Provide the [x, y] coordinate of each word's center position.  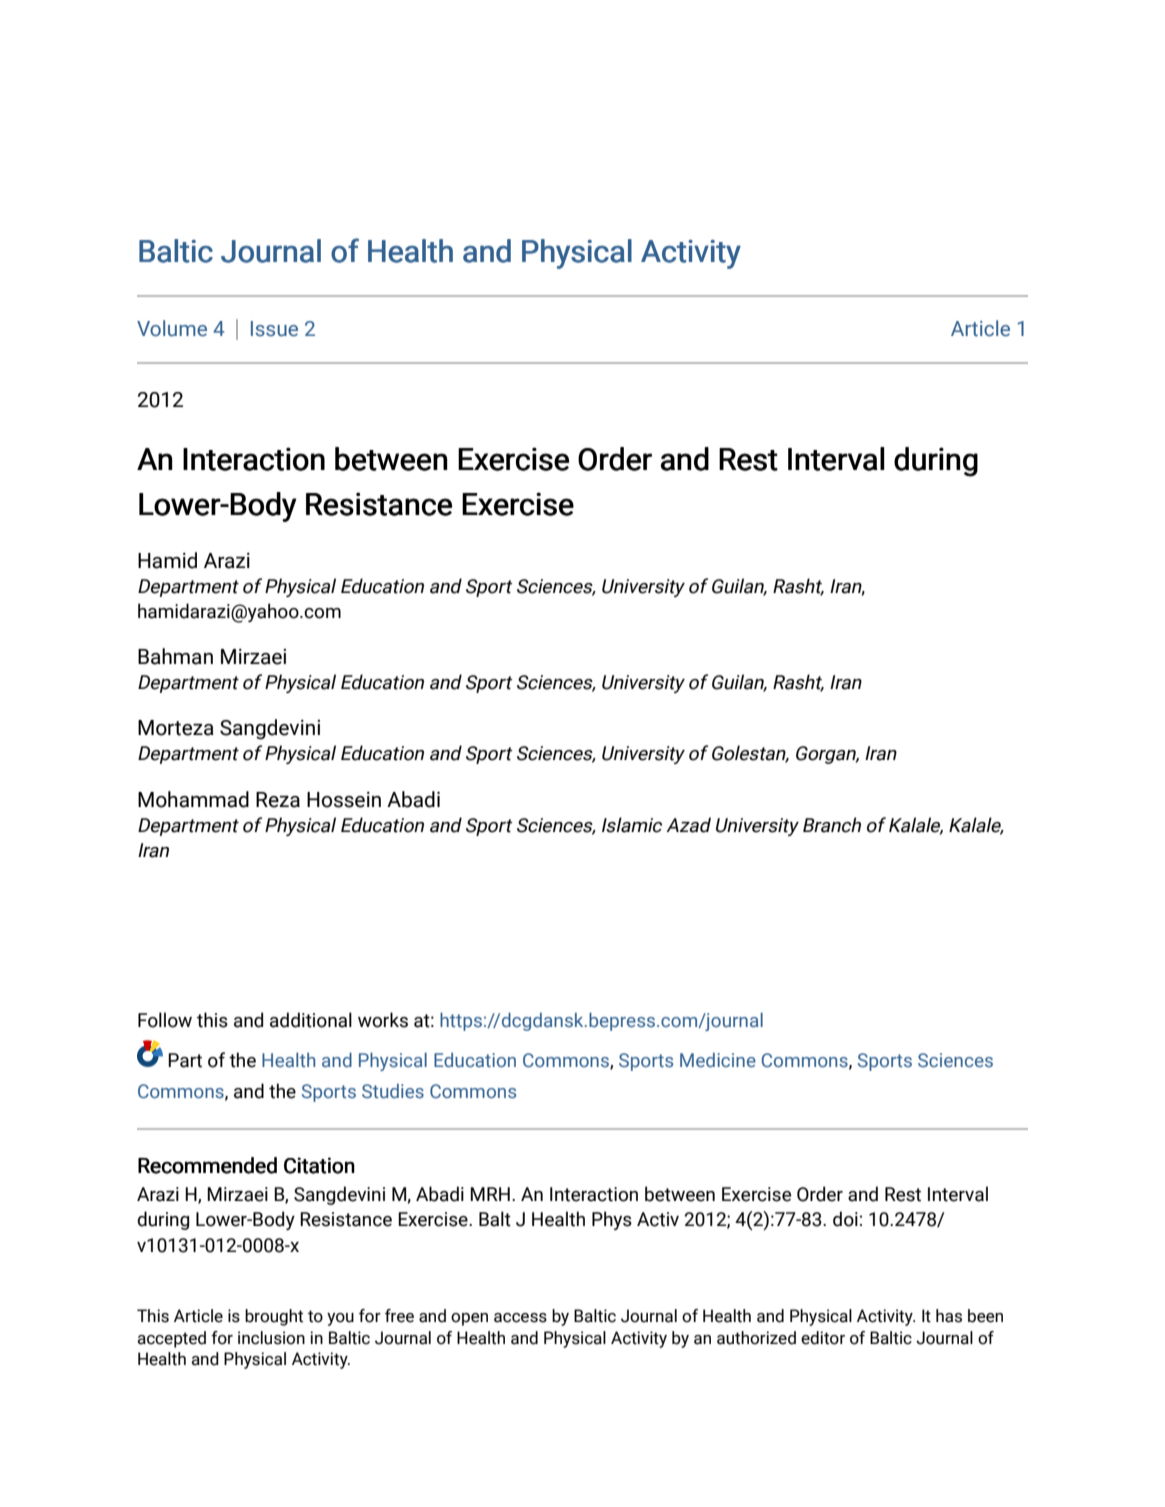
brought [274, 1317]
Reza [278, 800]
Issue [274, 329]
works [383, 1020]
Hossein [344, 800]
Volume [172, 328]
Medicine [718, 1060]
